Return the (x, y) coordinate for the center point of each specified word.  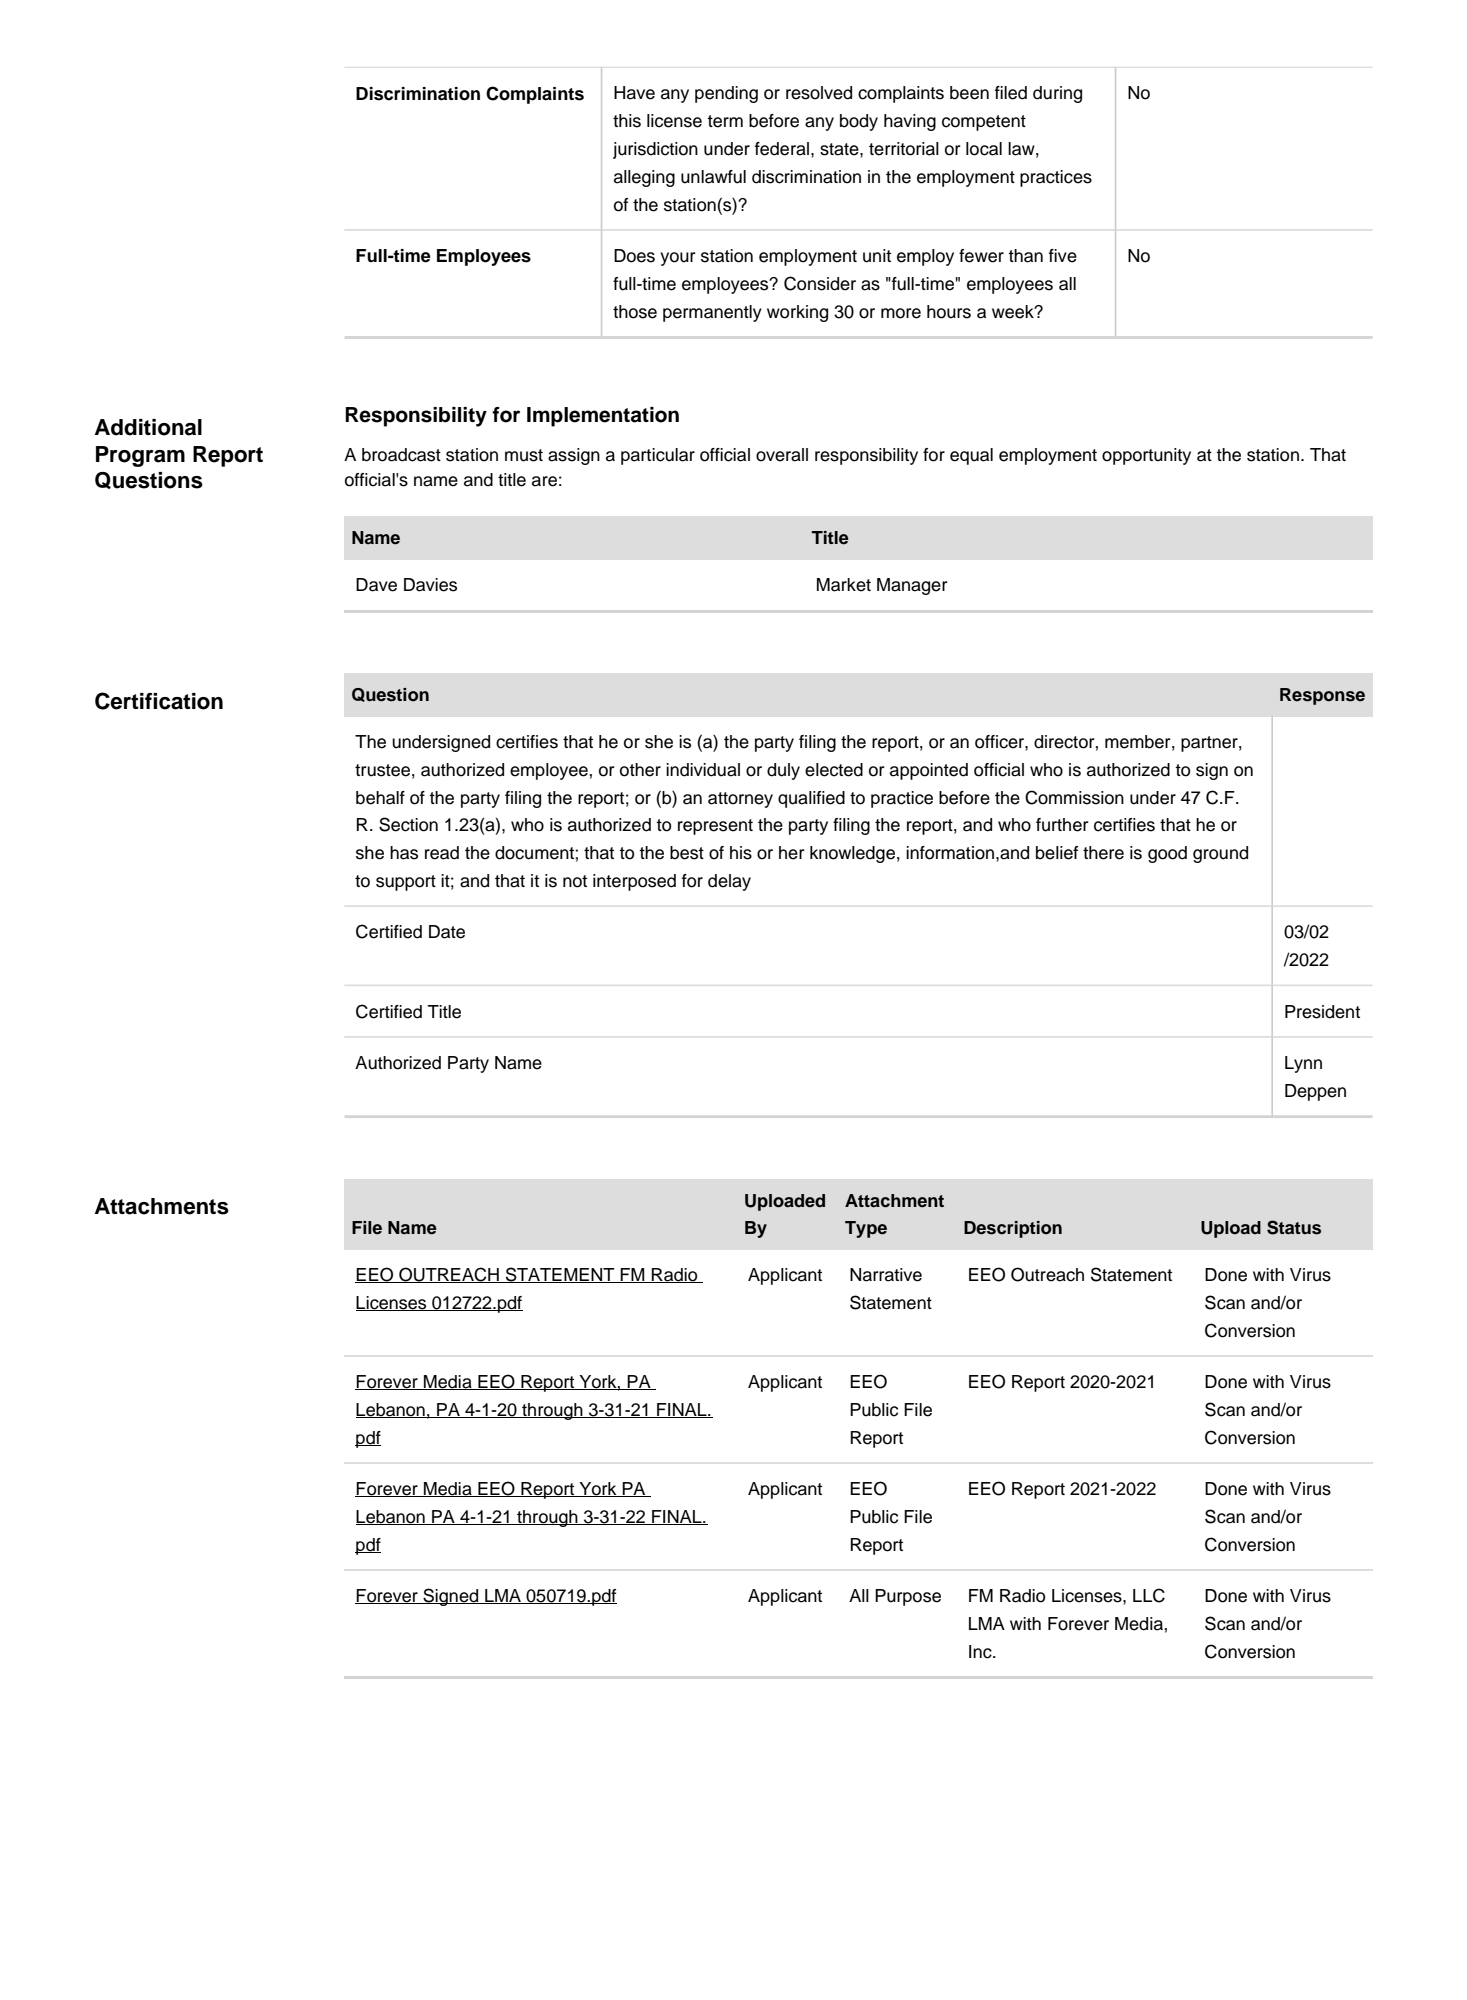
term (725, 121)
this (627, 121)
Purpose (908, 1597)
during (1057, 94)
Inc (981, 1652)
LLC (1149, 1595)
